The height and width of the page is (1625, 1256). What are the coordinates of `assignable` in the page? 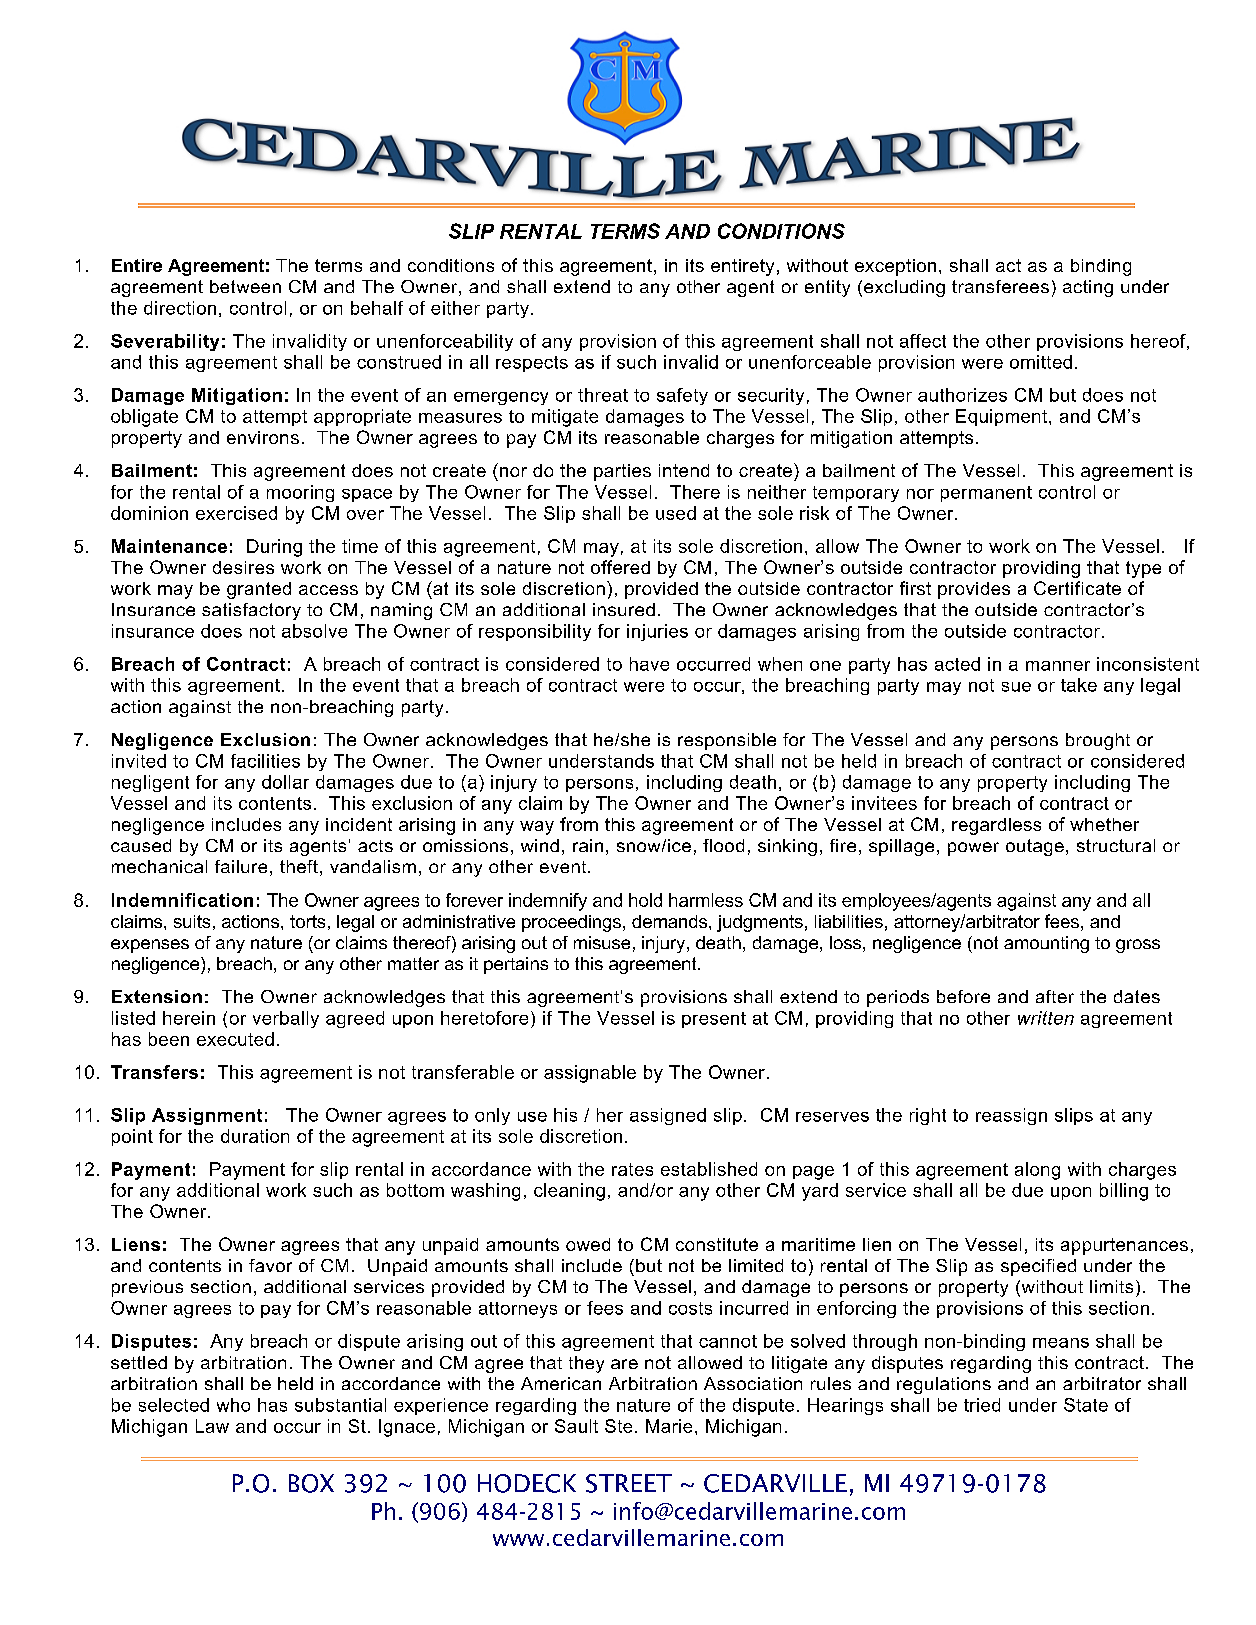 It's located at (590, 1074).
